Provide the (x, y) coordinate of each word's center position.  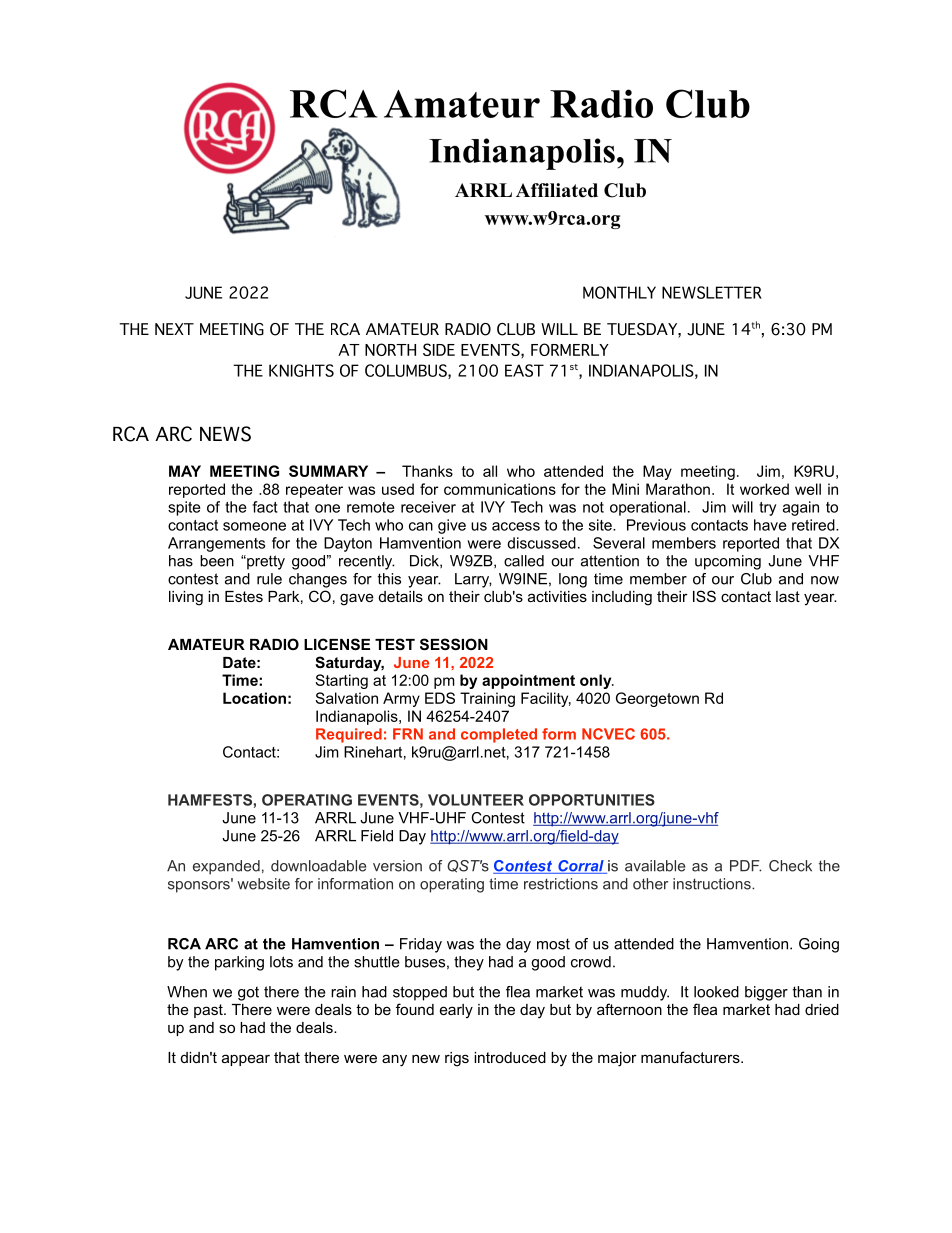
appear (246, 1060)
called (524, 561)
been (217, 561)
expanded (226, 867)
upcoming (728, 562)
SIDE (439, 349)
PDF (745, 866)
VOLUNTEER (476, 800)
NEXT (174, 329)
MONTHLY (619, 292)
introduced (510, 1057)
